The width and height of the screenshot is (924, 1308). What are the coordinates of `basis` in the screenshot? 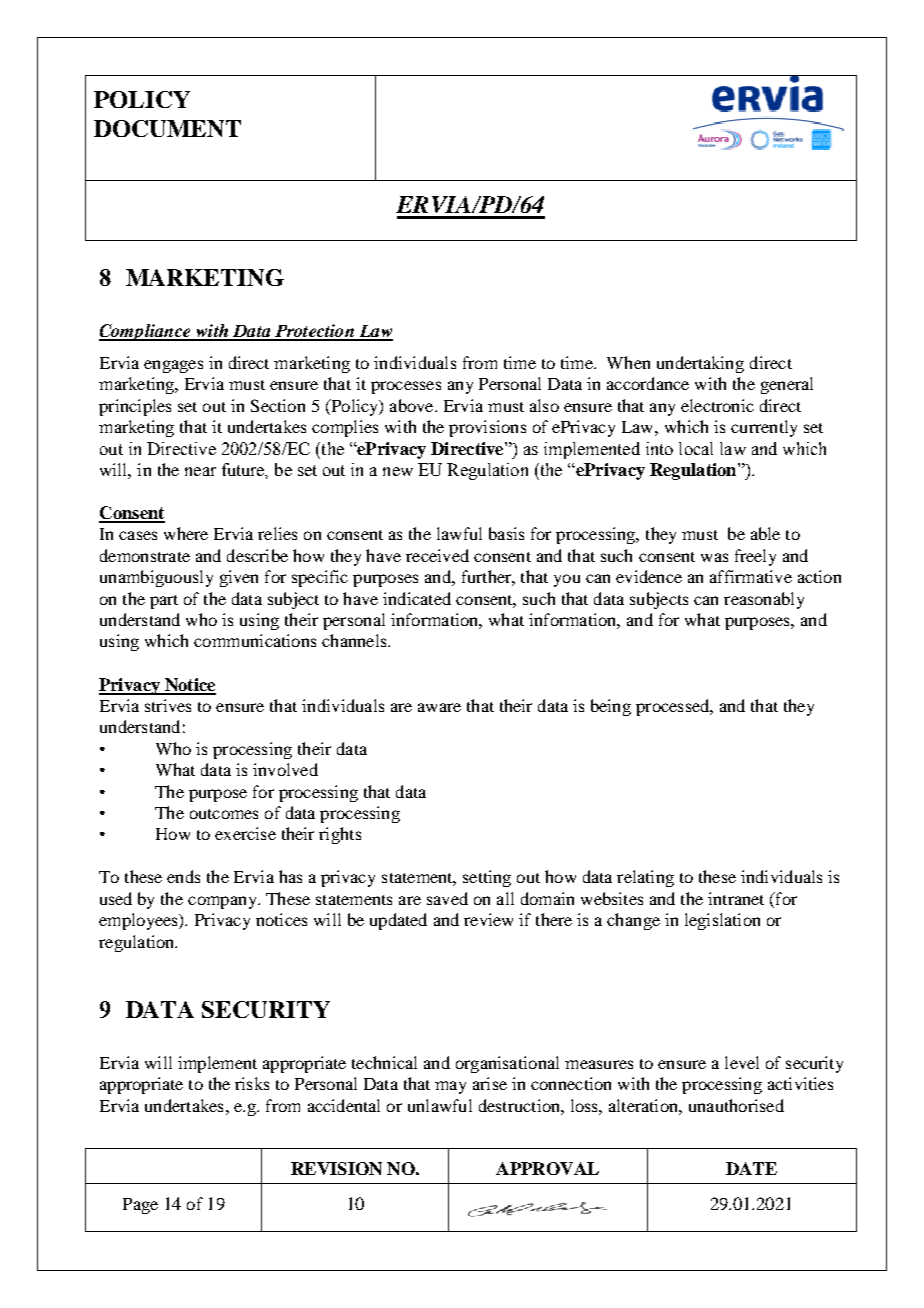 It's located at (506, 533).
